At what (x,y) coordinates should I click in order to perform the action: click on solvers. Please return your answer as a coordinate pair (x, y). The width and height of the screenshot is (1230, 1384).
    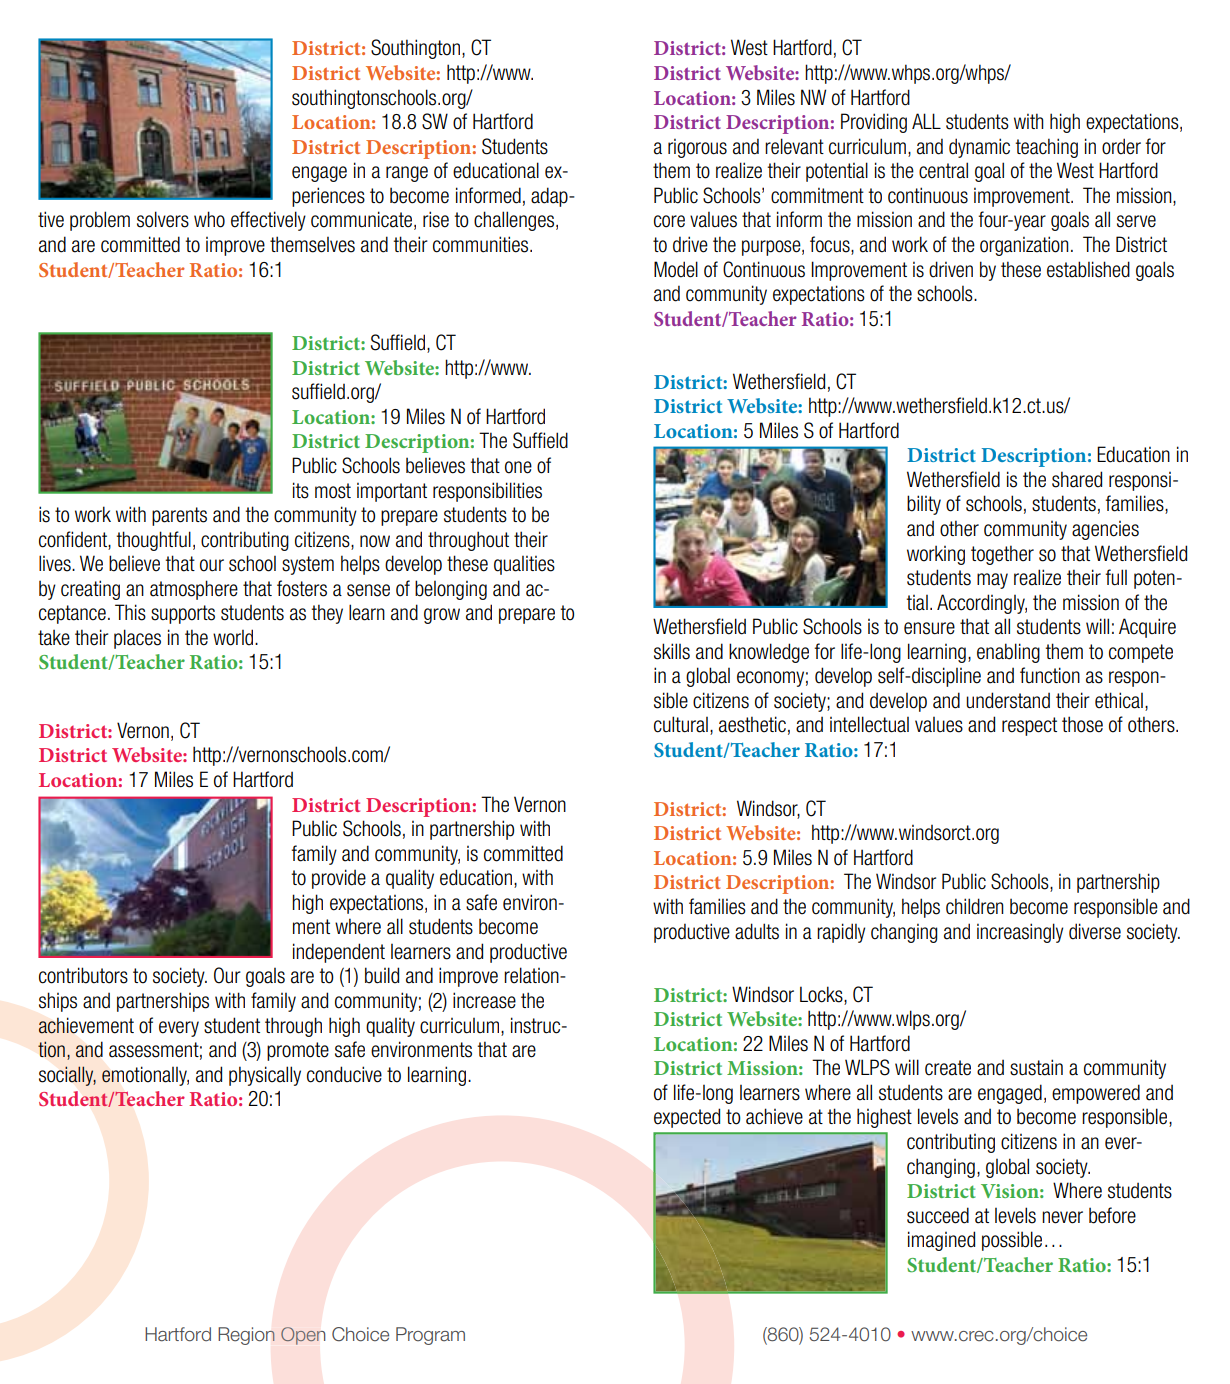
    Looking at the image, I should click on (163, 219).
